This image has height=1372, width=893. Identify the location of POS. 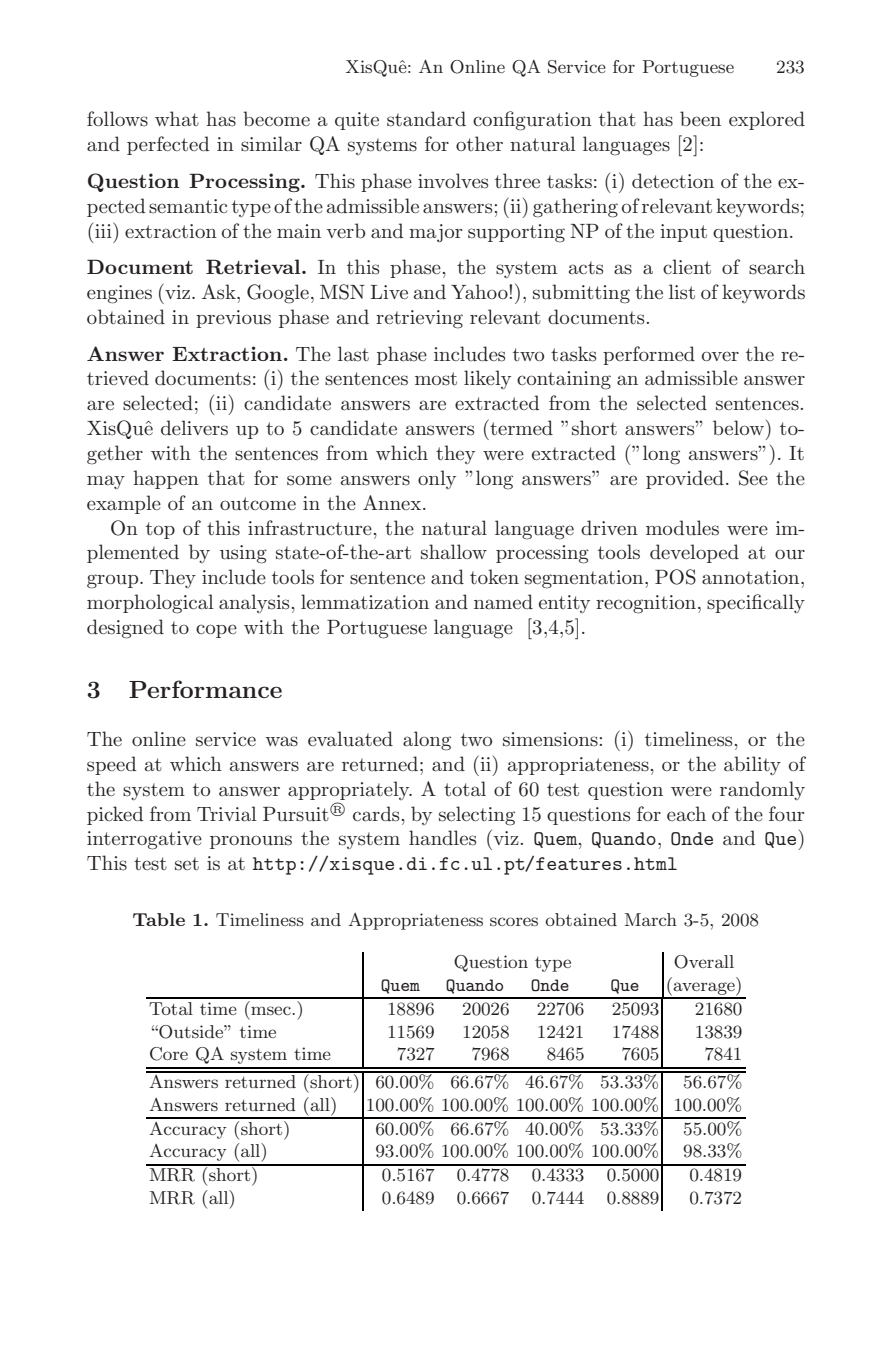
(675, 577).
